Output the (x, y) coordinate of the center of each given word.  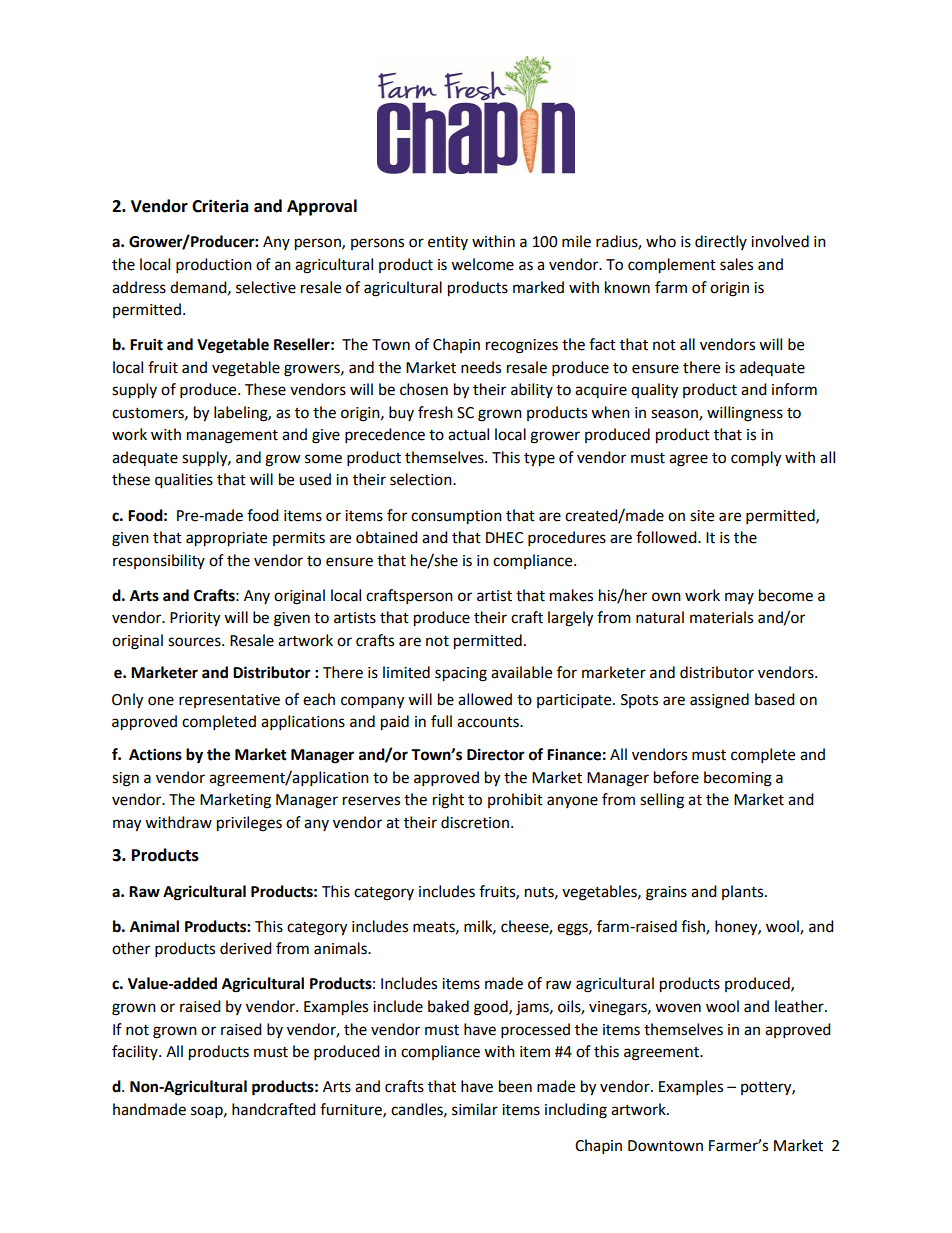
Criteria (220, 206)
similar (475, 1109)
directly (721, 242)
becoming (738, 779)
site (702, 516)
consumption (456, 517)
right (448, 801)
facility (136, 1052)
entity (448, 243)
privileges (249, 824)
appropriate (226, 539)
